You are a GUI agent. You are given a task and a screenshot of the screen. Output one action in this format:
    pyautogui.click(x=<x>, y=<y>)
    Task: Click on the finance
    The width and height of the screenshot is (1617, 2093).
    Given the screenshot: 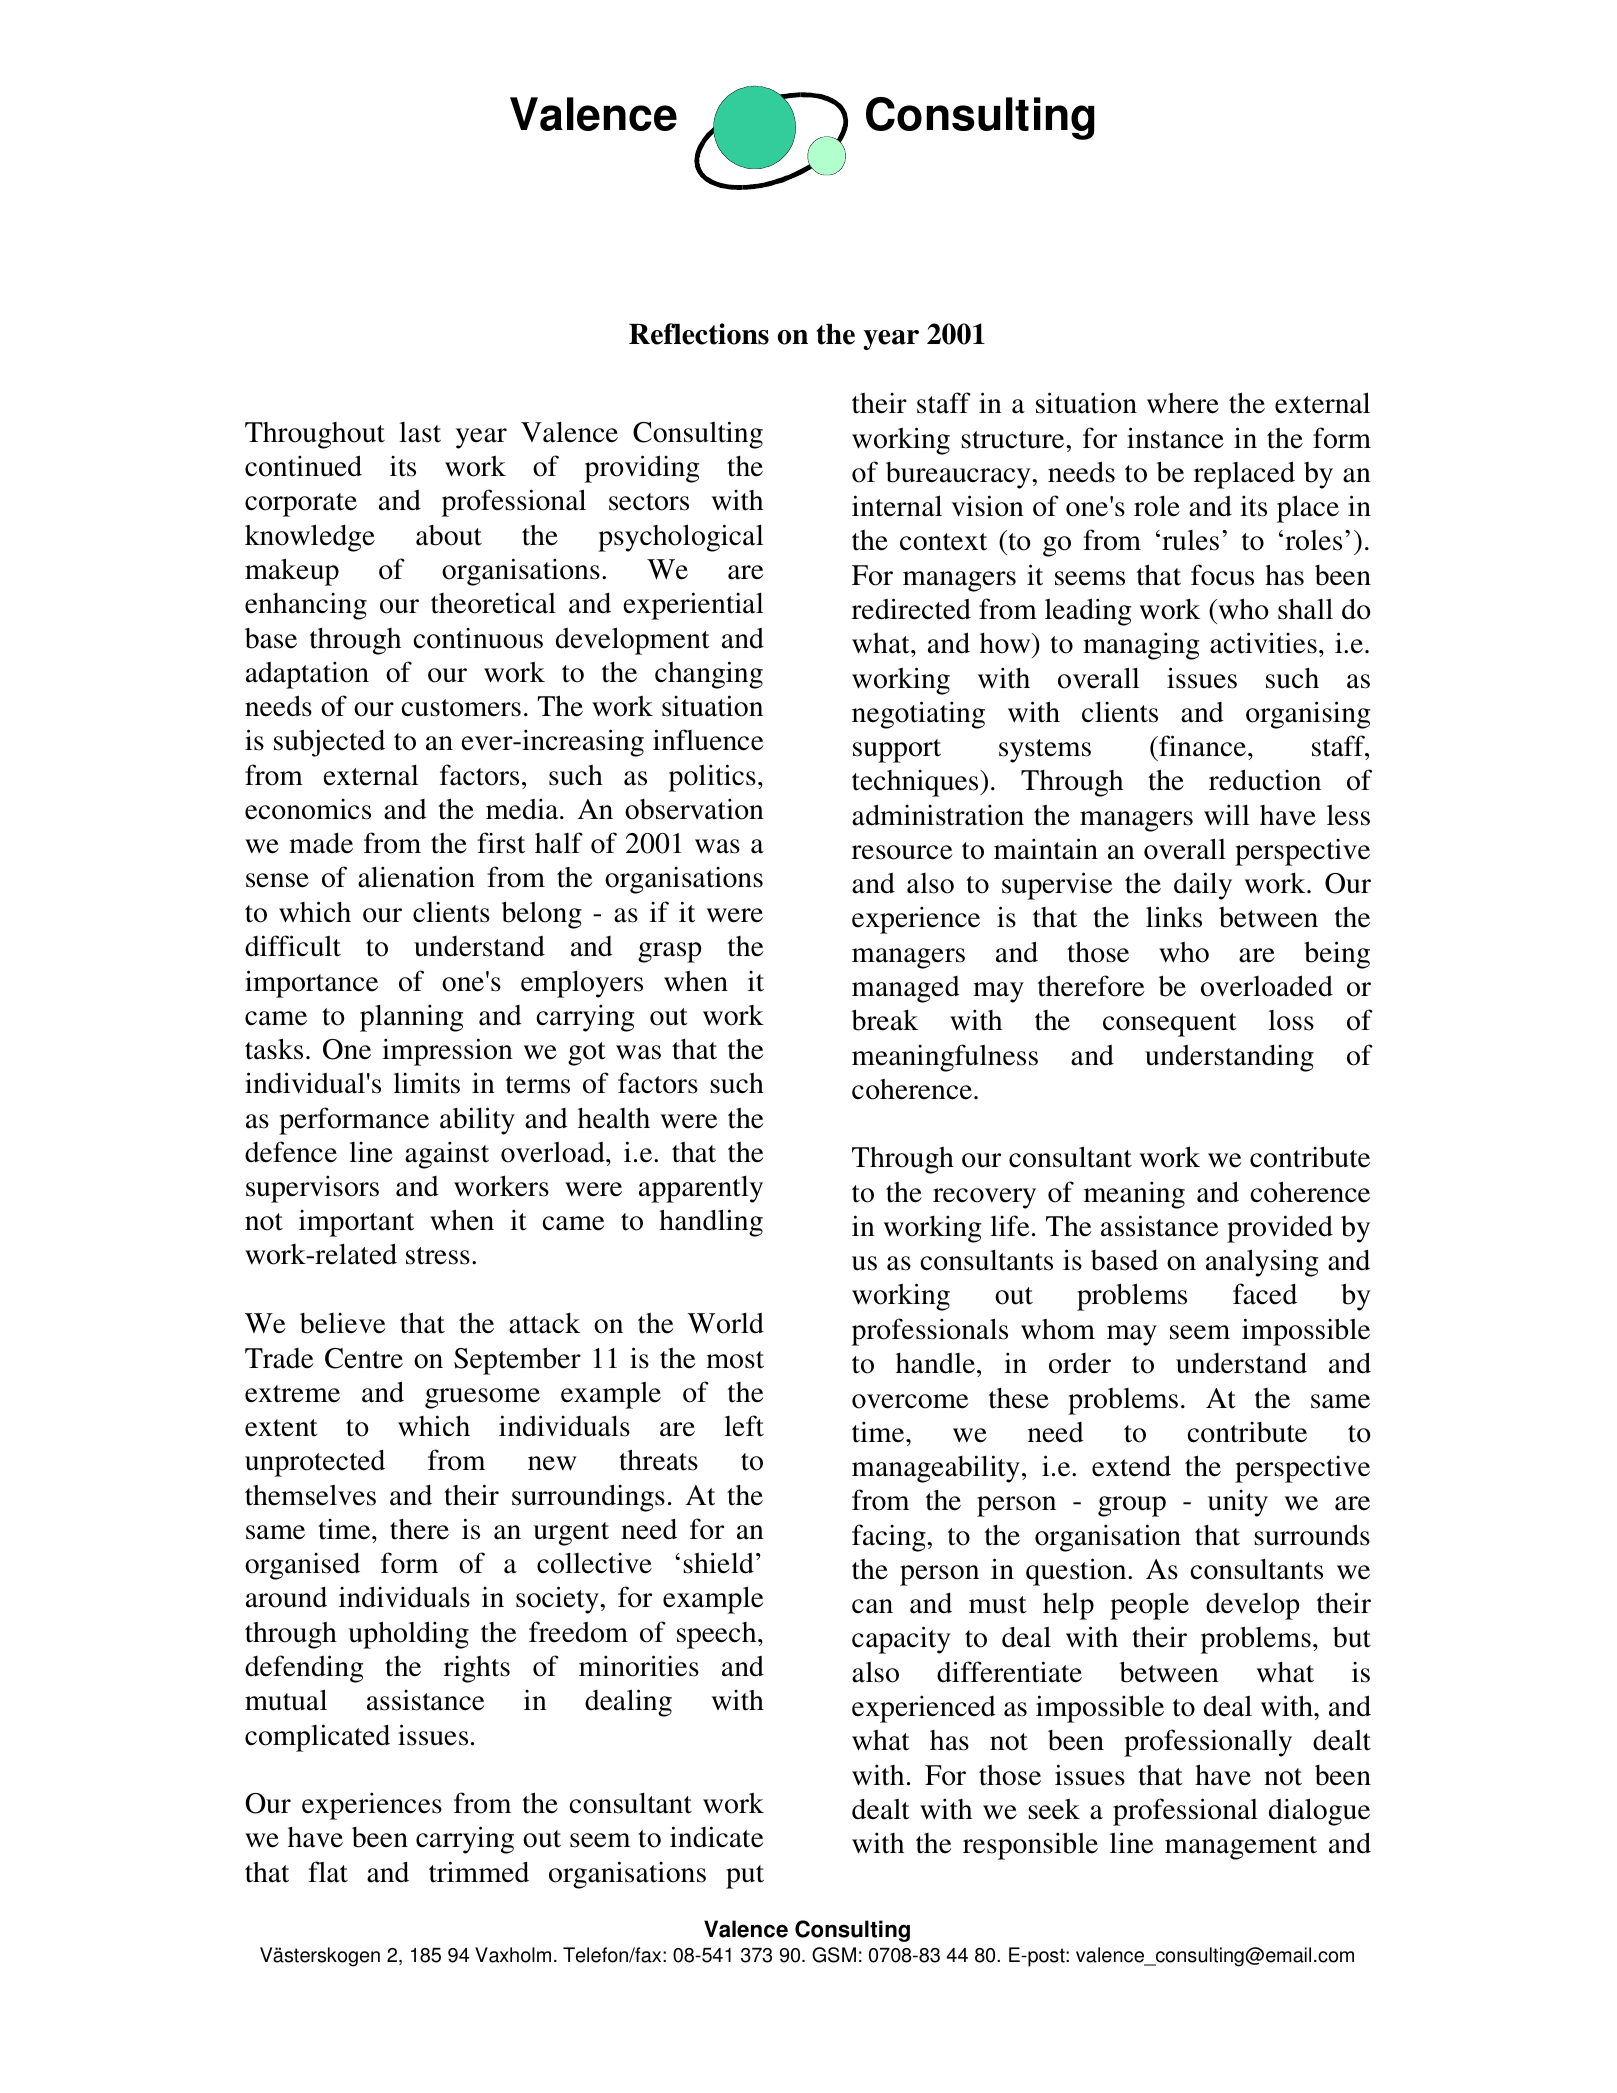 What is the action you would take?
    pyautogui.click(x=1201, y=746)
